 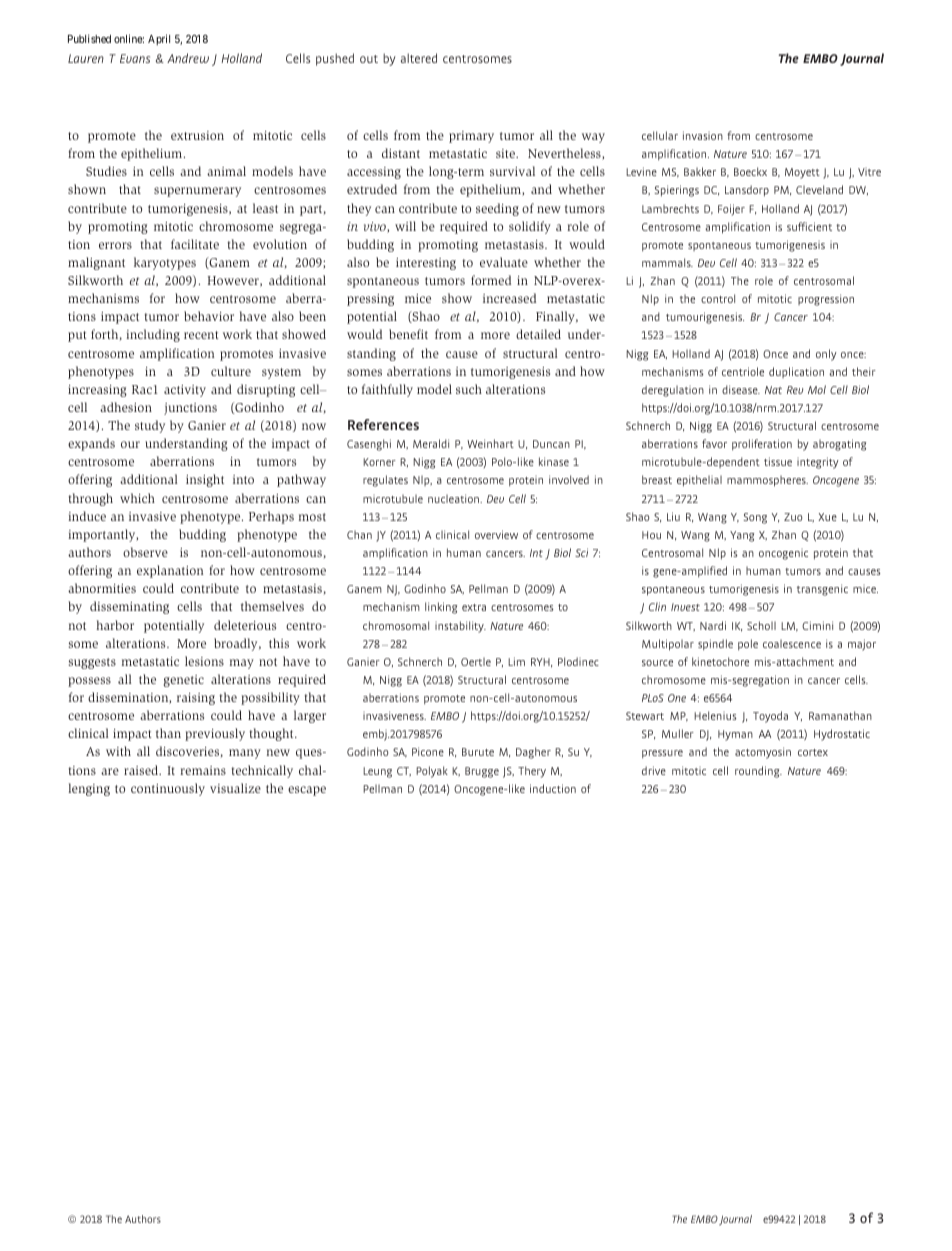 I want to click on raised, so click(x=142, y=770).
